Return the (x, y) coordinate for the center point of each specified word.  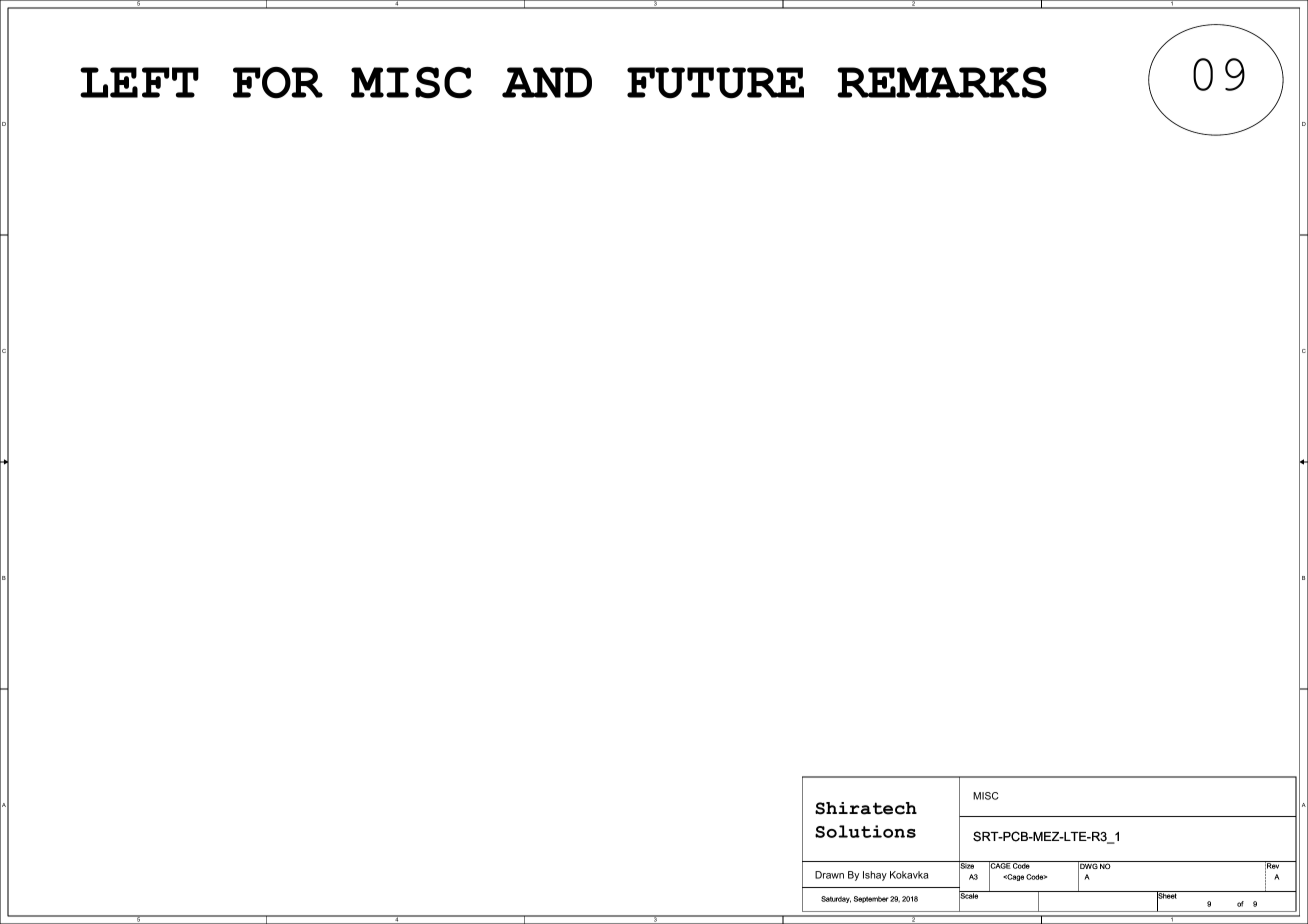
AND (547, 82)
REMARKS (942, 83)
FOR (278, 83)
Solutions (865, 831)
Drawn (829, 875)
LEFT (139, 82)
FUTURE (715, 83)
